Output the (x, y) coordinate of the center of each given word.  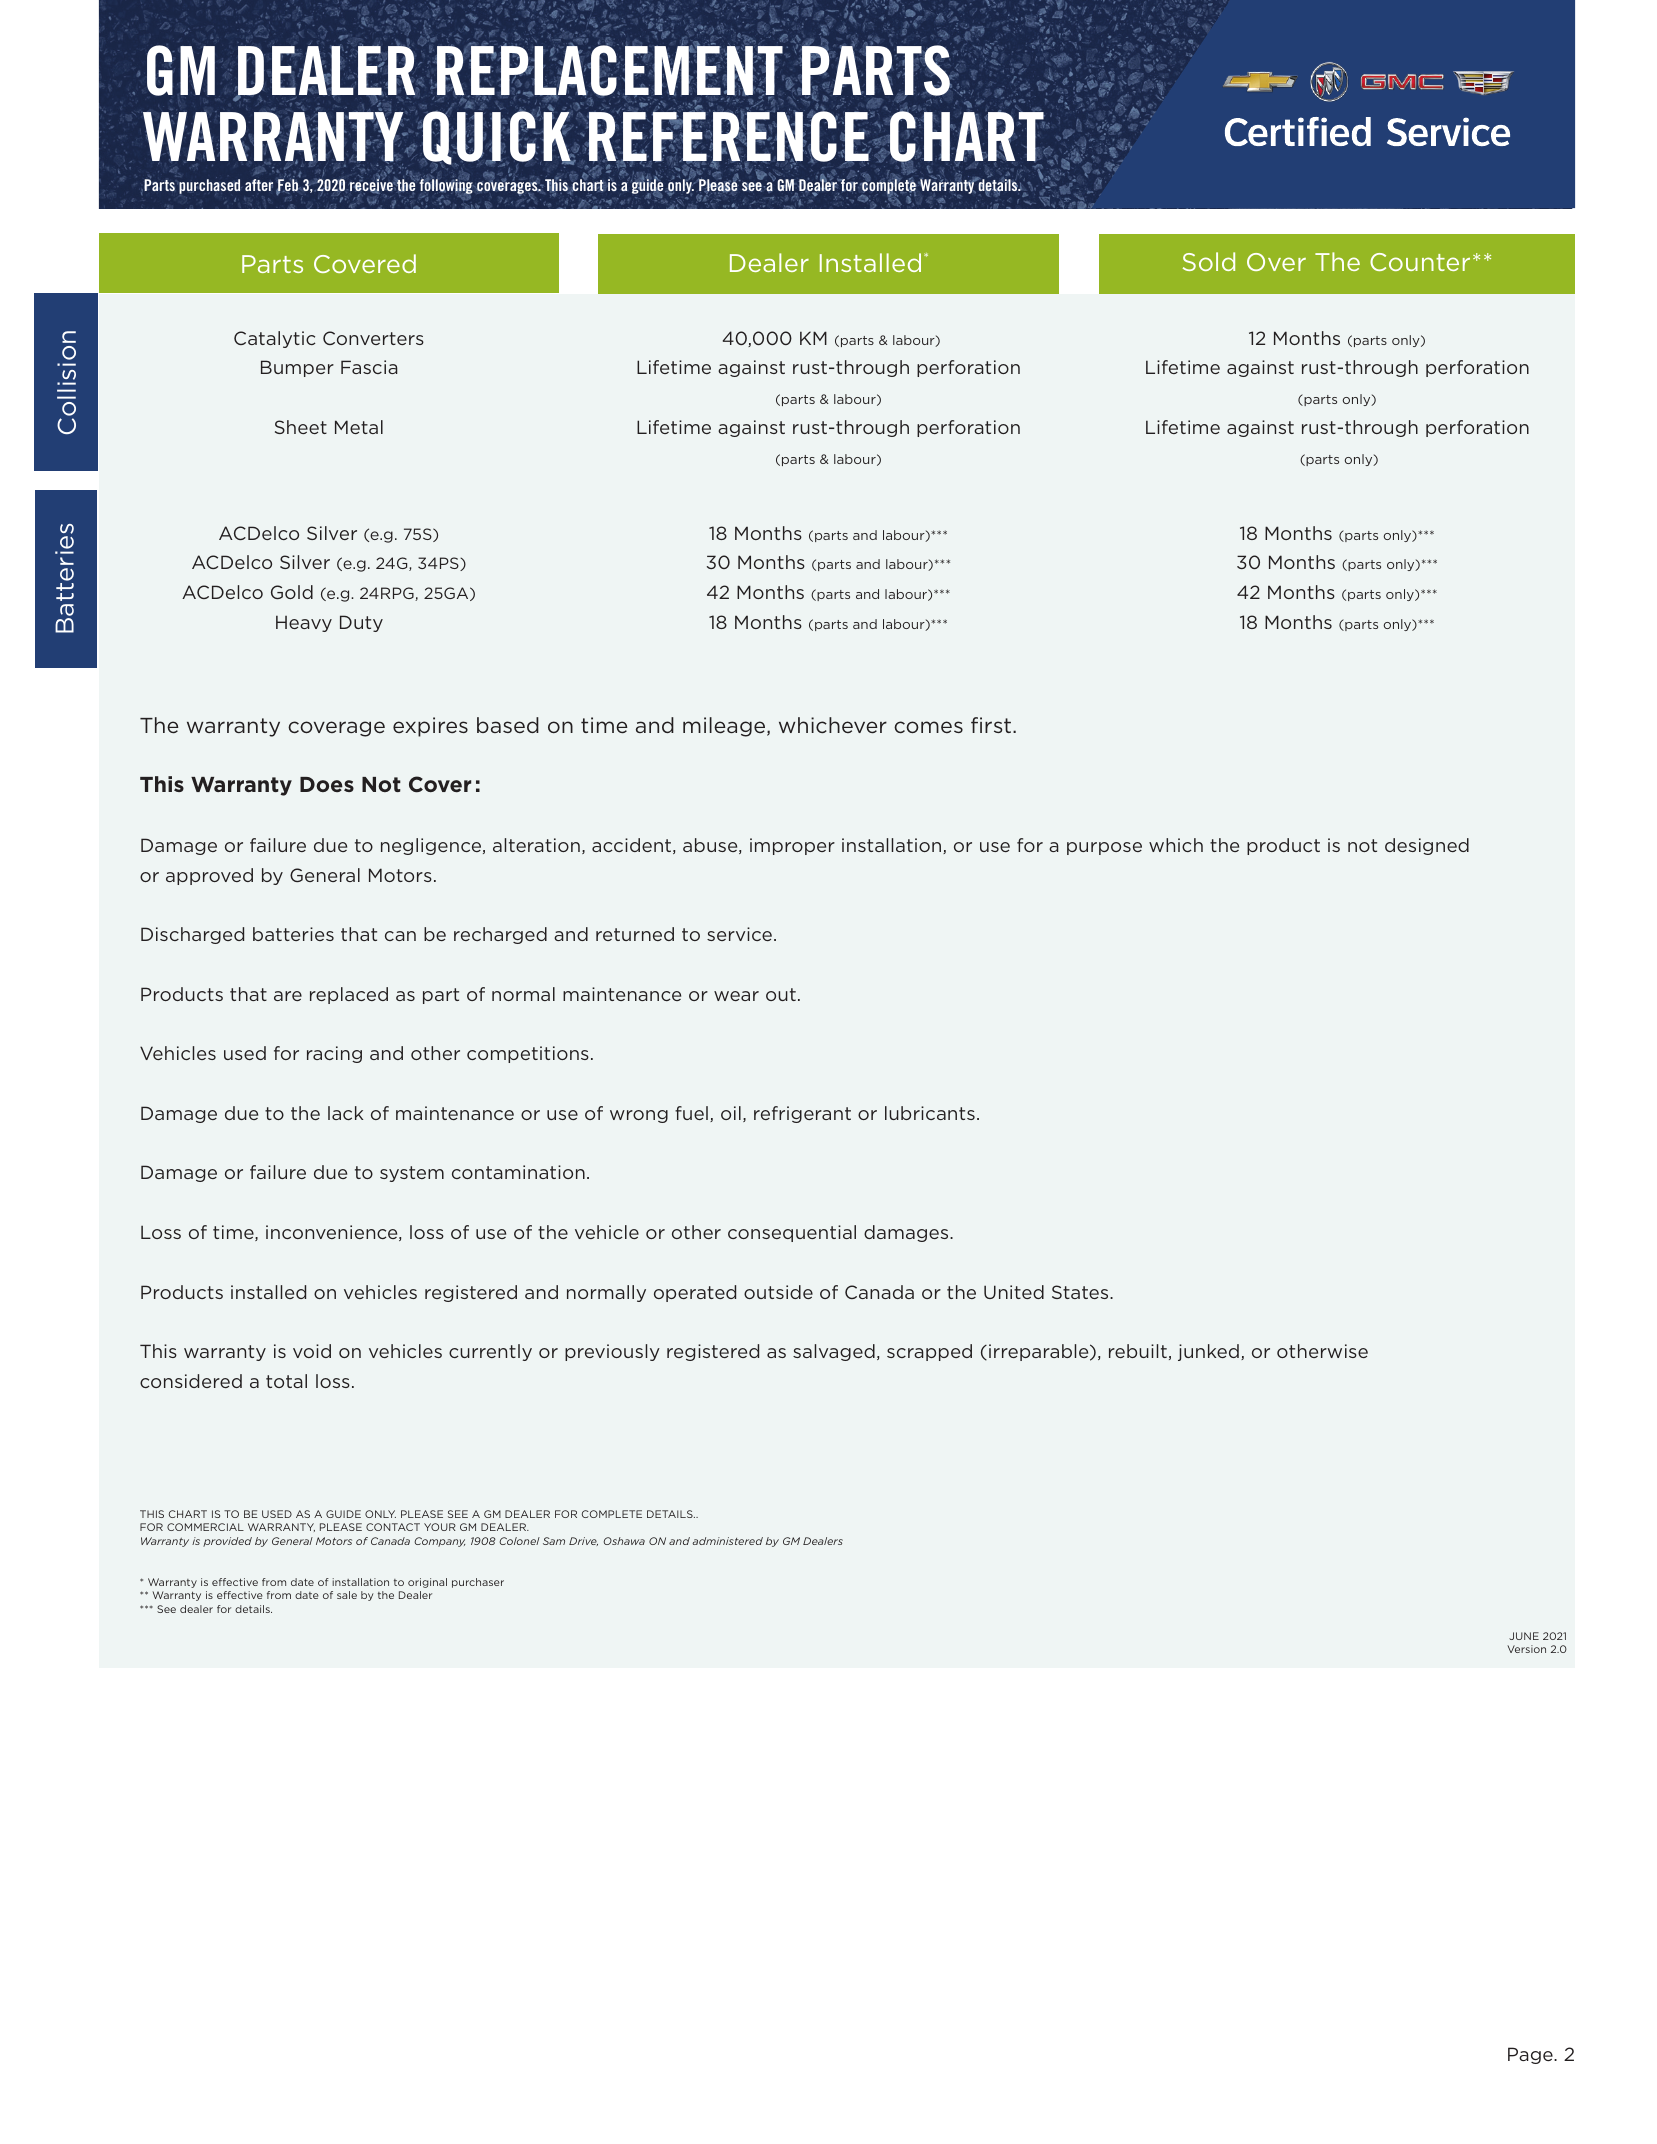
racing (334, 1054)
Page (1531, 2055)
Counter (1420, 262)
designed (1427, 846)
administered (727, 1541)
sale (347, 1595)
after (259, 185)
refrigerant (802, 1114)
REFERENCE (729, 136)
